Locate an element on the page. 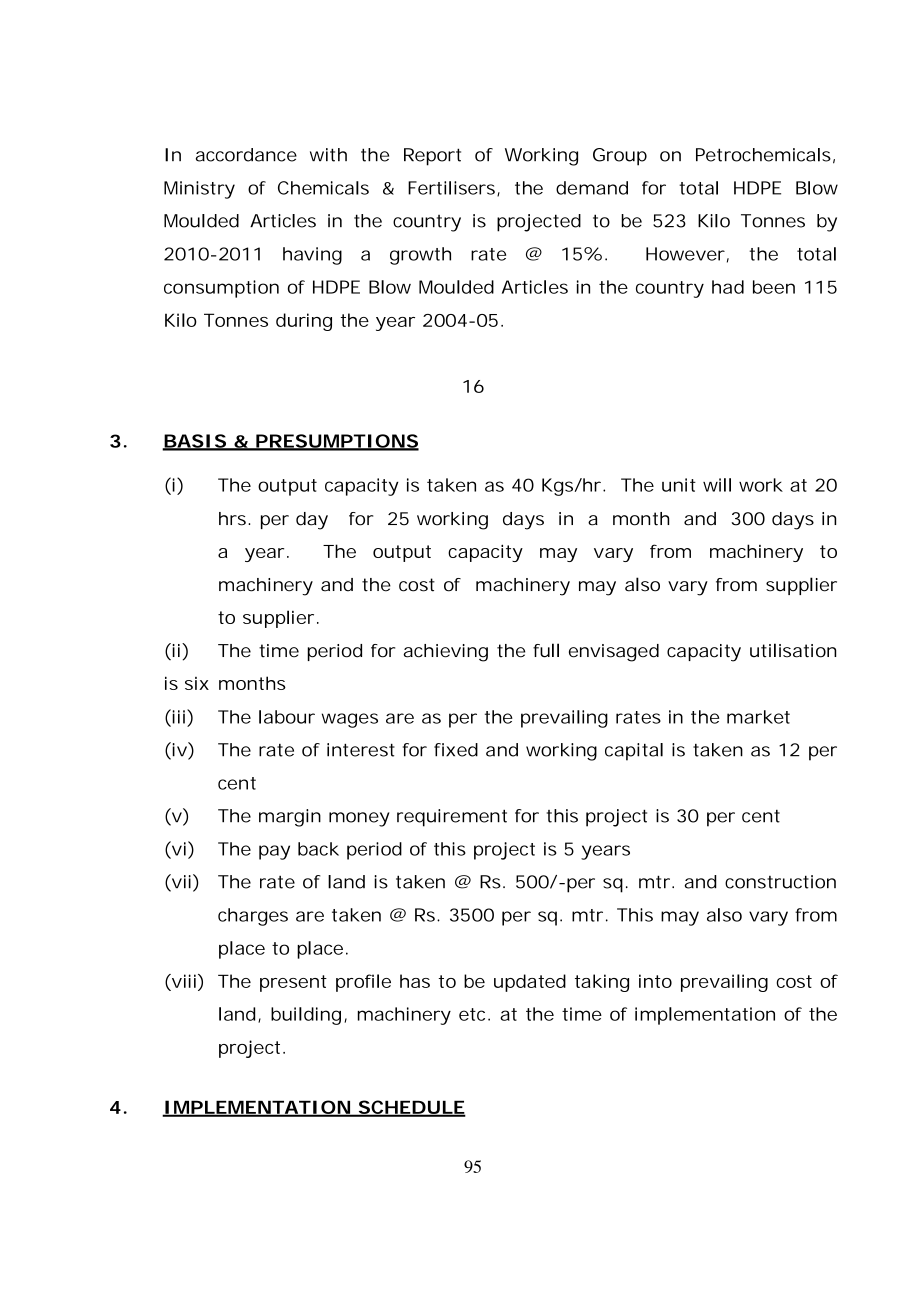  fixed is located at coordinates (456, 750).
